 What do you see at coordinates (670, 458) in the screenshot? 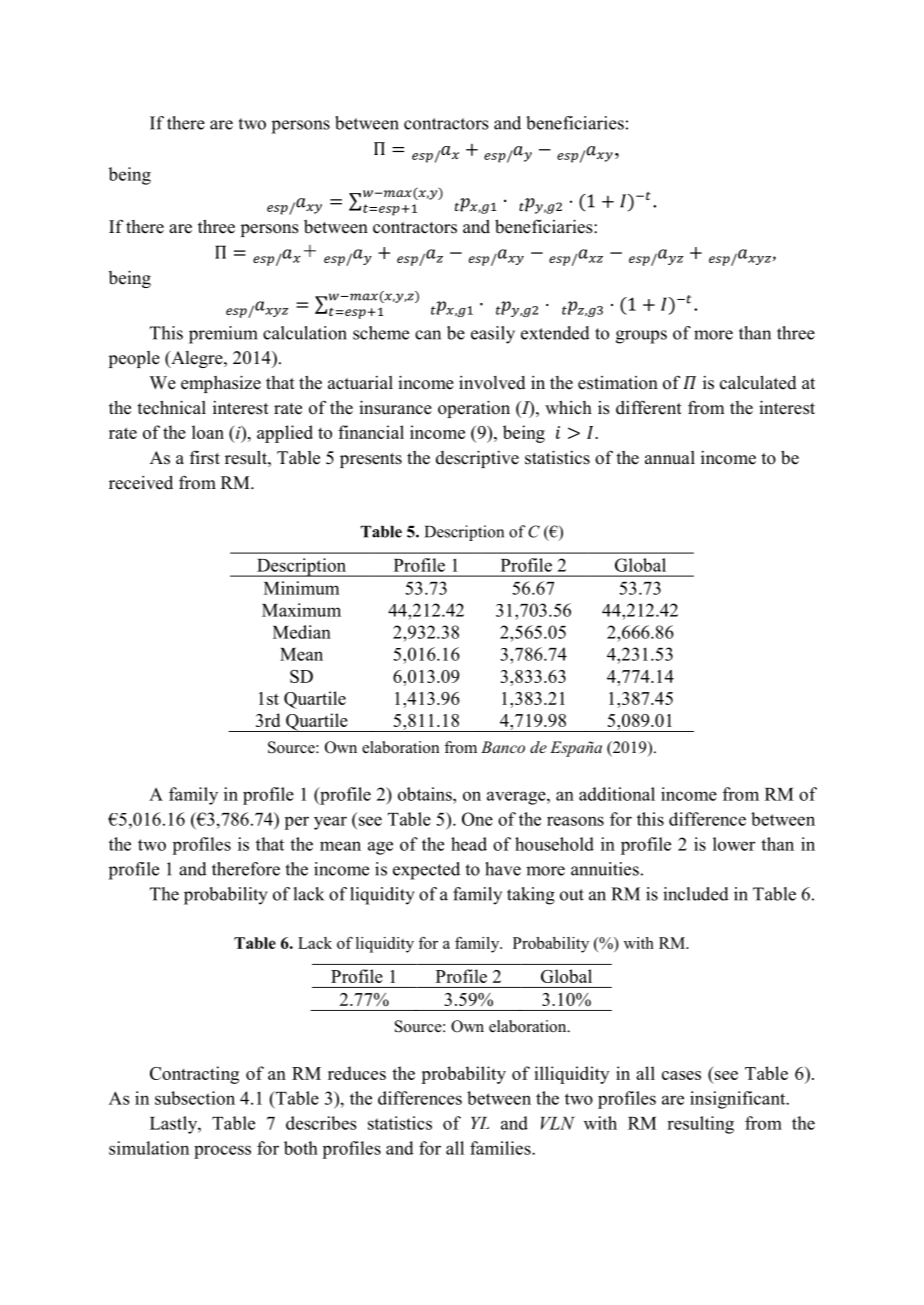
I see `annual` at bounding box center [670, 458].
